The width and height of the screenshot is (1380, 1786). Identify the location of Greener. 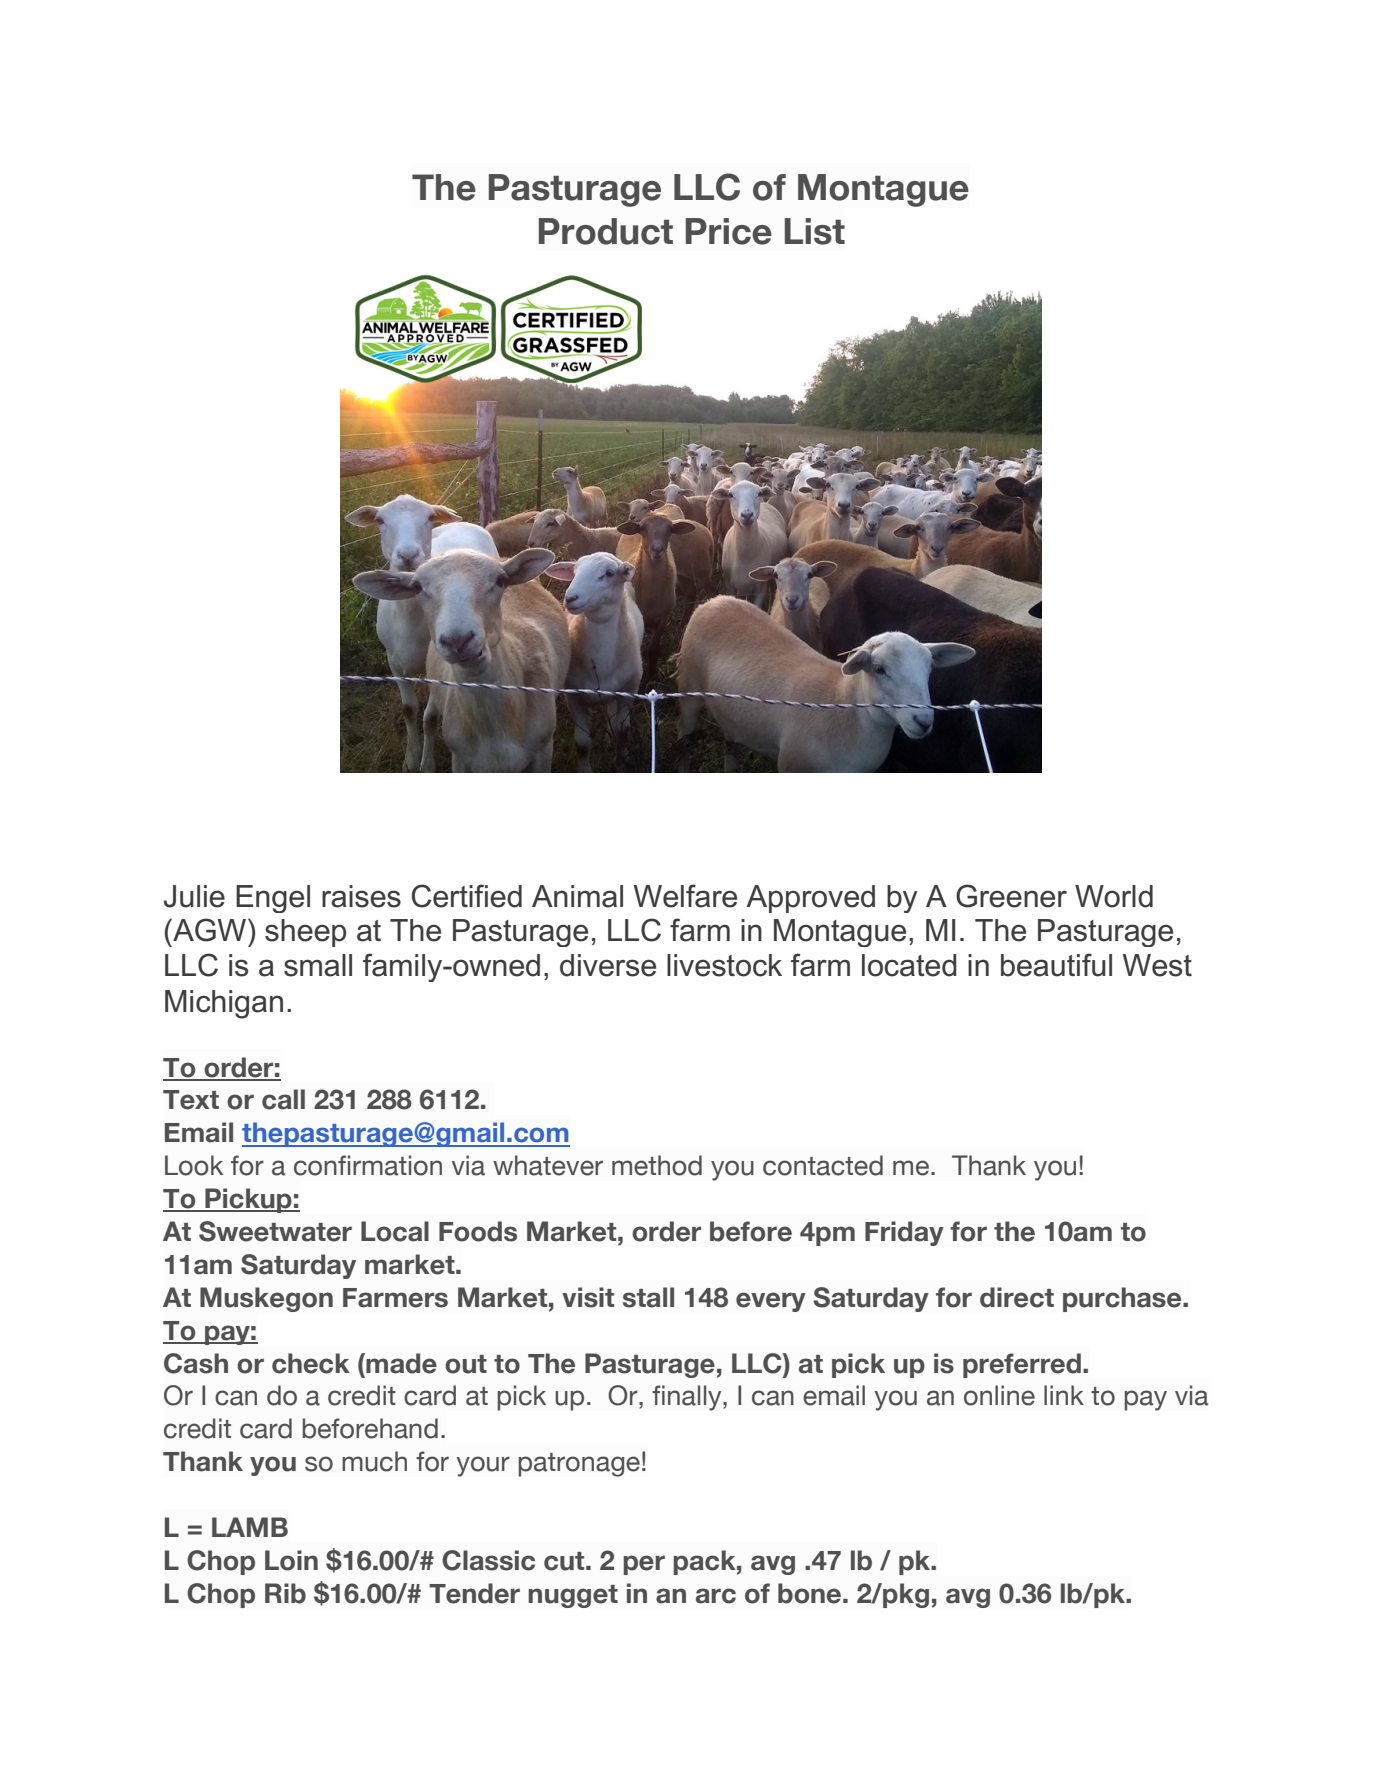
(1011, 896).
